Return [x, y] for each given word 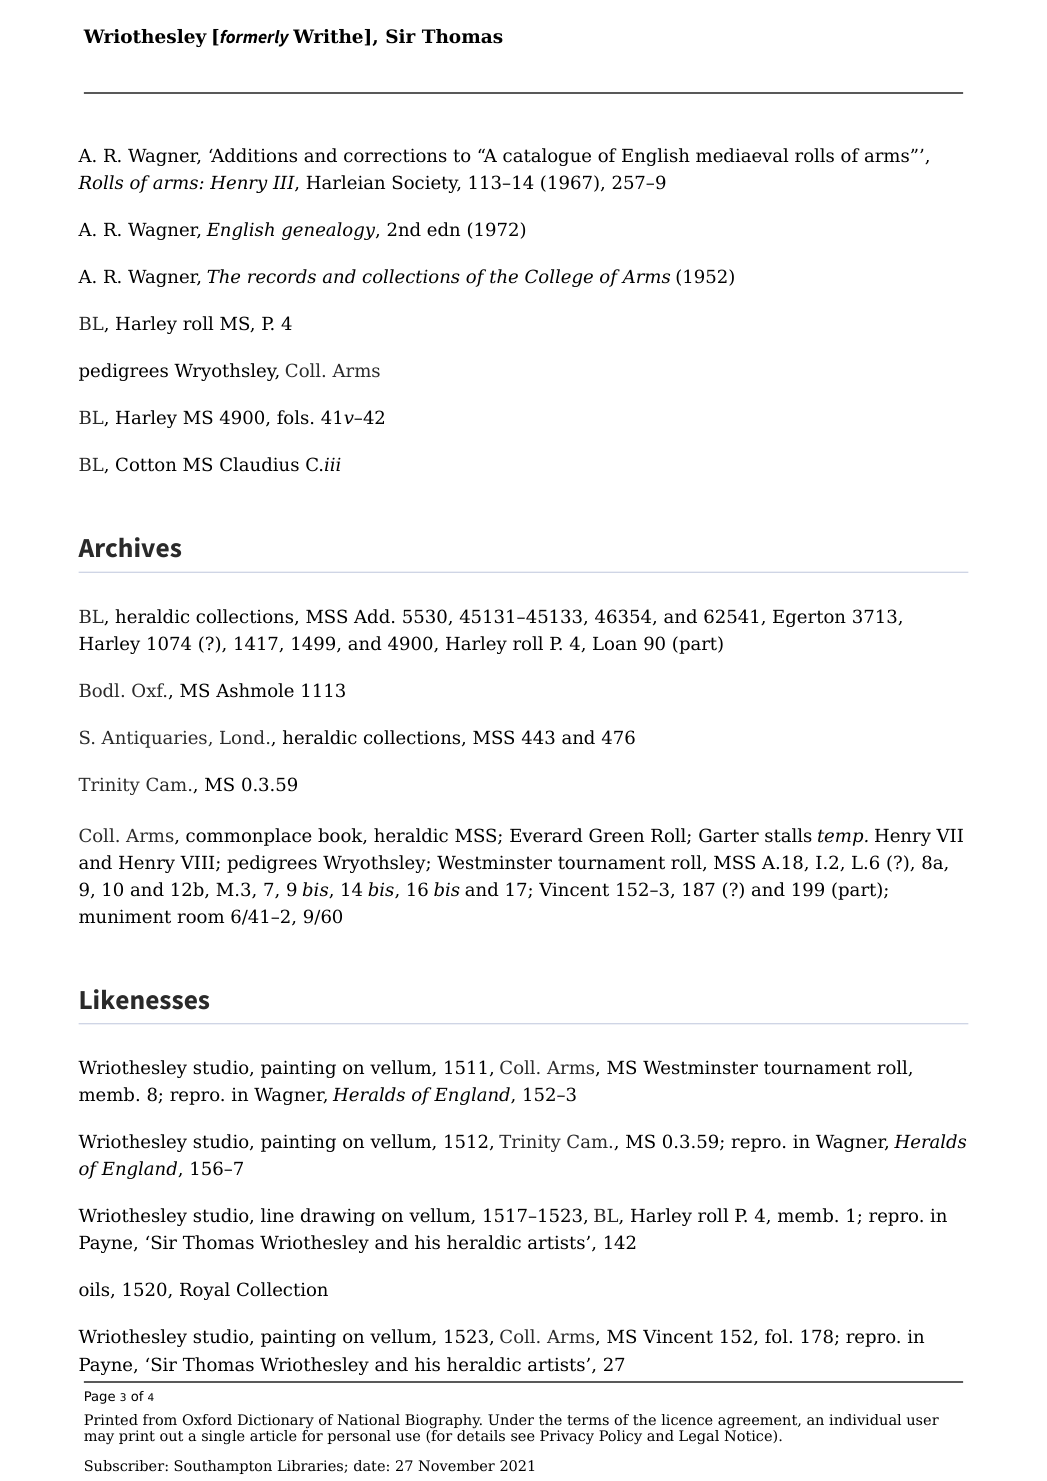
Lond [242, 737]
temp [842, 837]
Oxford [207, 1419]
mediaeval [742, 155]
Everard [546, 835]
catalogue [547, 157]
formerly [253, 38]
